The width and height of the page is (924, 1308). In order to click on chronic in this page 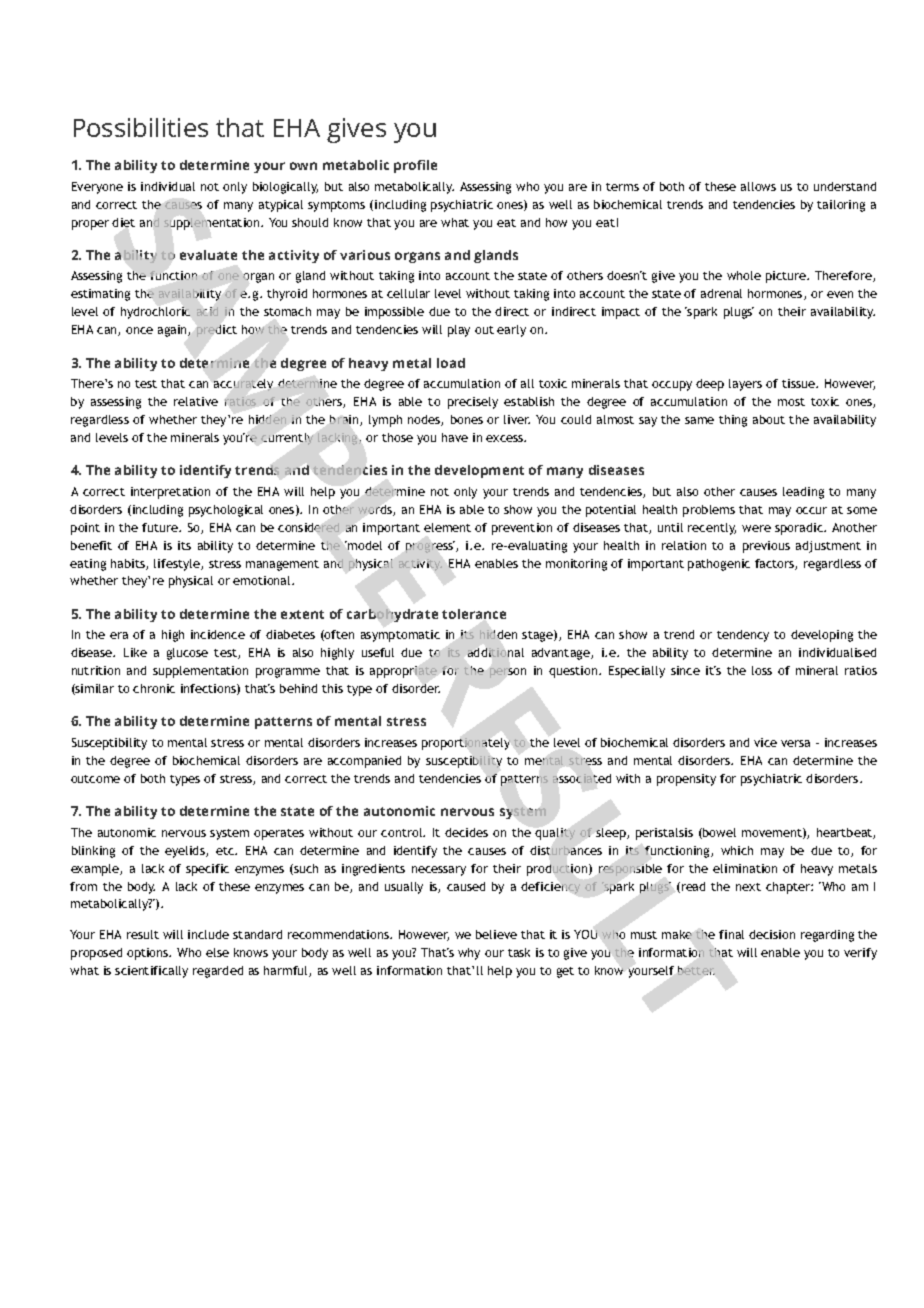, I will do `click(154, 688)`.
